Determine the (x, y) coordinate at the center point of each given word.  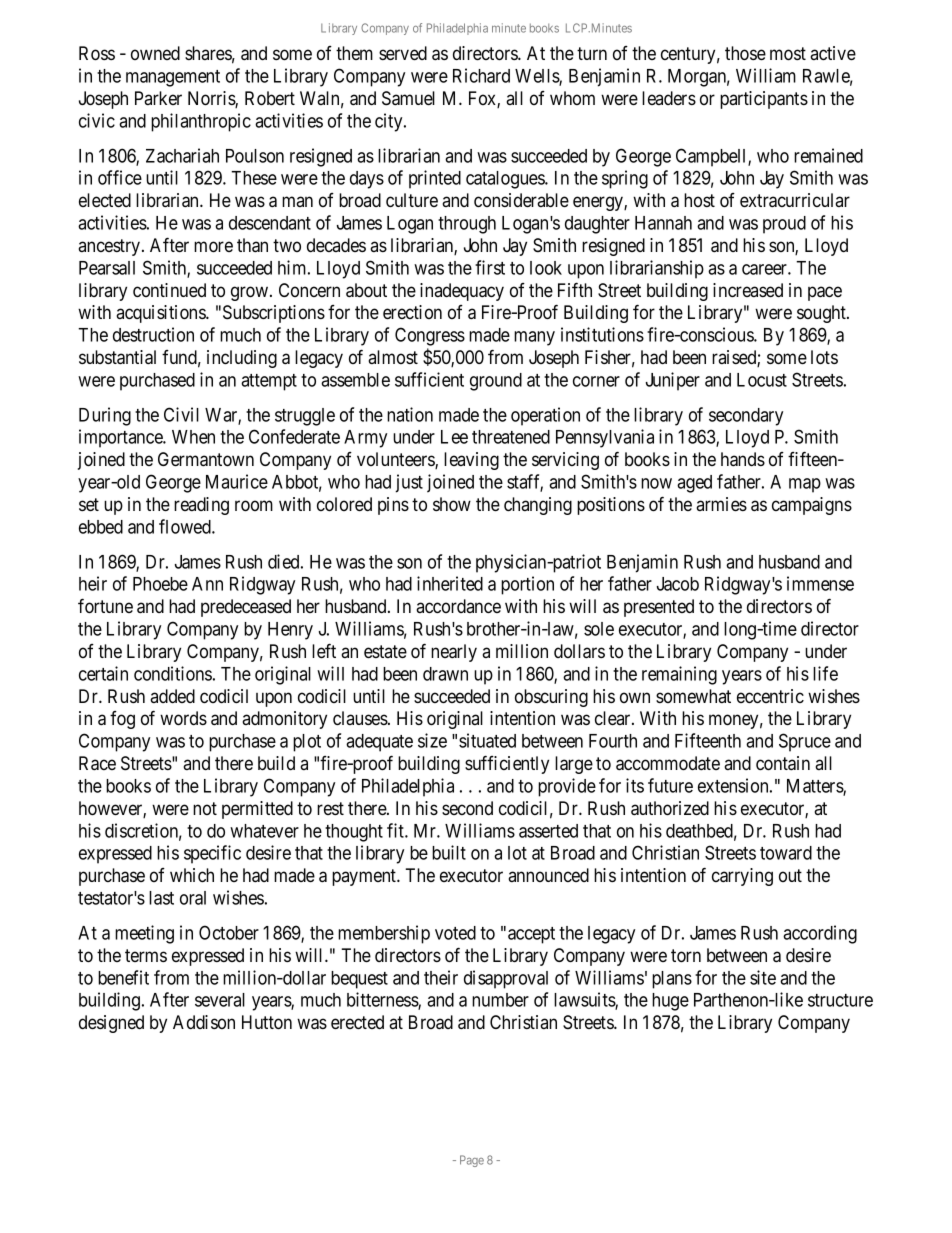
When (193, 437)
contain (783, 763)
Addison (204, 1022)
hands (743, 459)
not (205, 808)
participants (764, 100)
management (173, 78)
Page (472, 1161)
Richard (481, 75)
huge (670, 1002)
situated (487, 740)
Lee (454, 437)
